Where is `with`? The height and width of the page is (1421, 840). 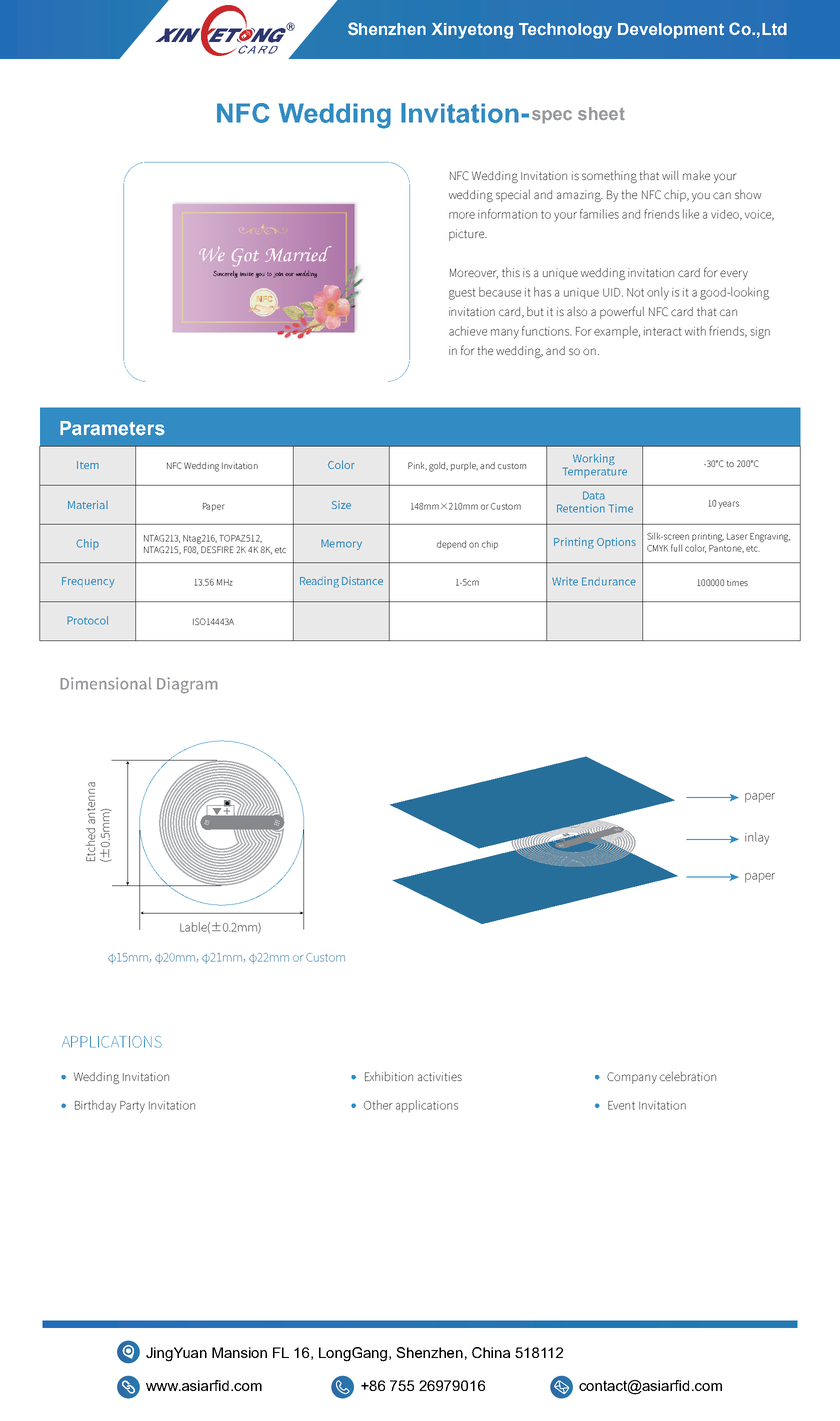
with is located at coordinates (695, 331).
